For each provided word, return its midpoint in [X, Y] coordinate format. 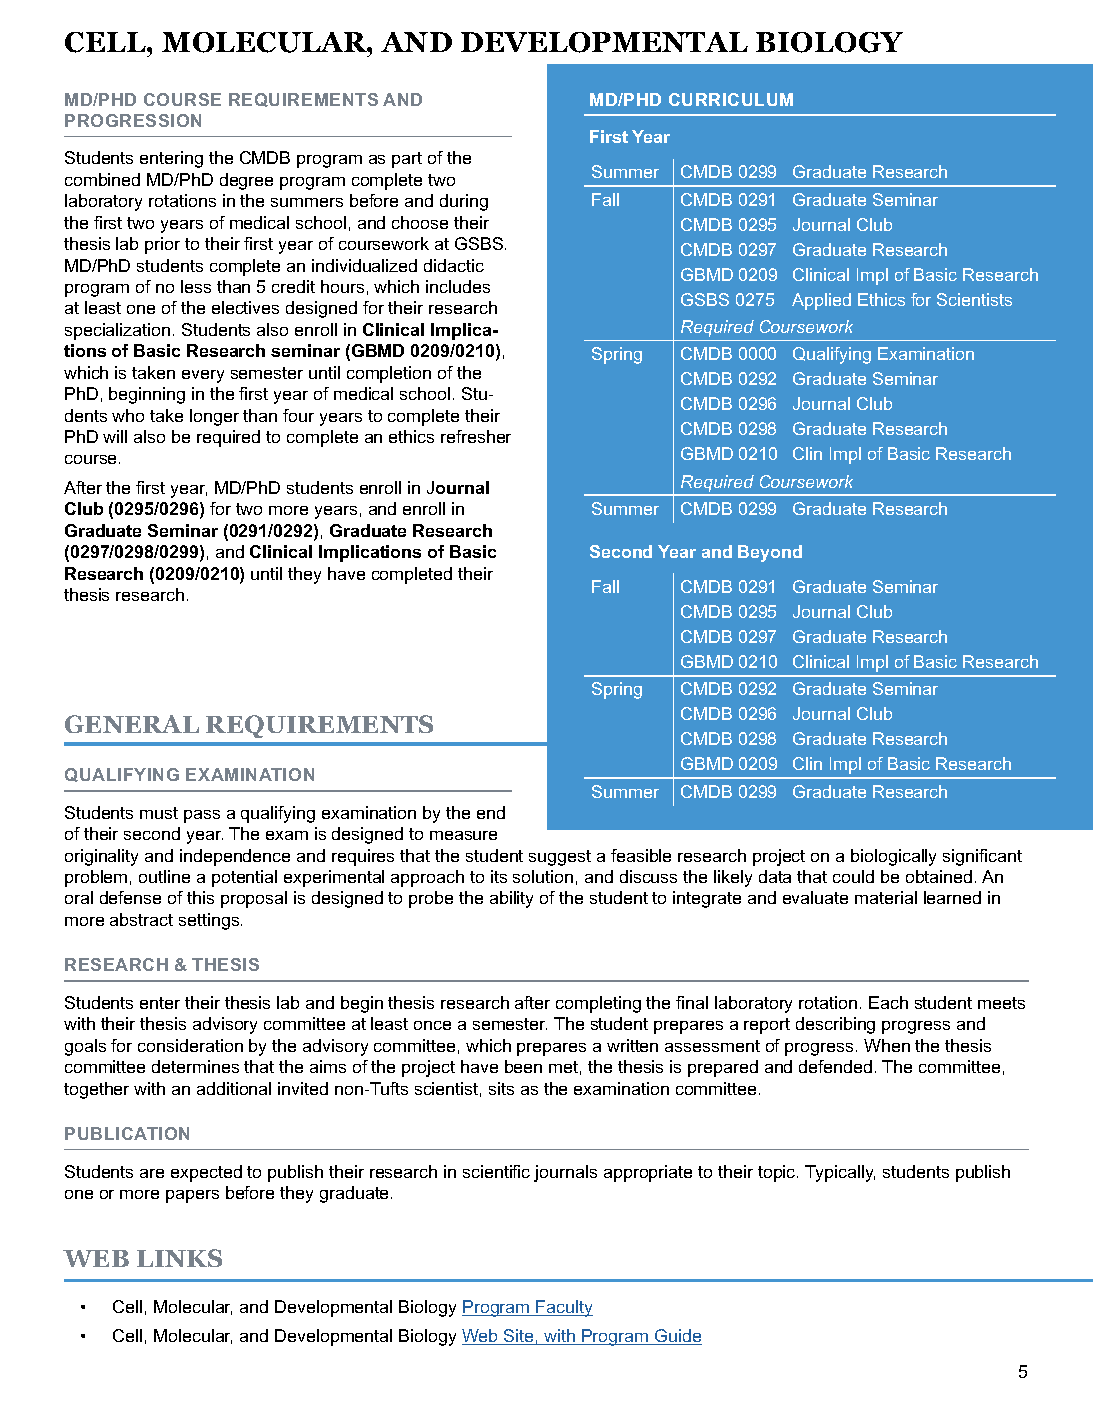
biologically [893, 857]
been [523, 1066]
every [203, 376]
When [887, 1045]
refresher [476, 436]
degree [246, 181]
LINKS [179, 1258]
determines [195, 1066]
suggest [560, 858]
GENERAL [132, 724]
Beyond [770, 553]
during [464, 202]
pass [202, 816]
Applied [821, 301]
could [853, 876]
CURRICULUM [731, 99]
